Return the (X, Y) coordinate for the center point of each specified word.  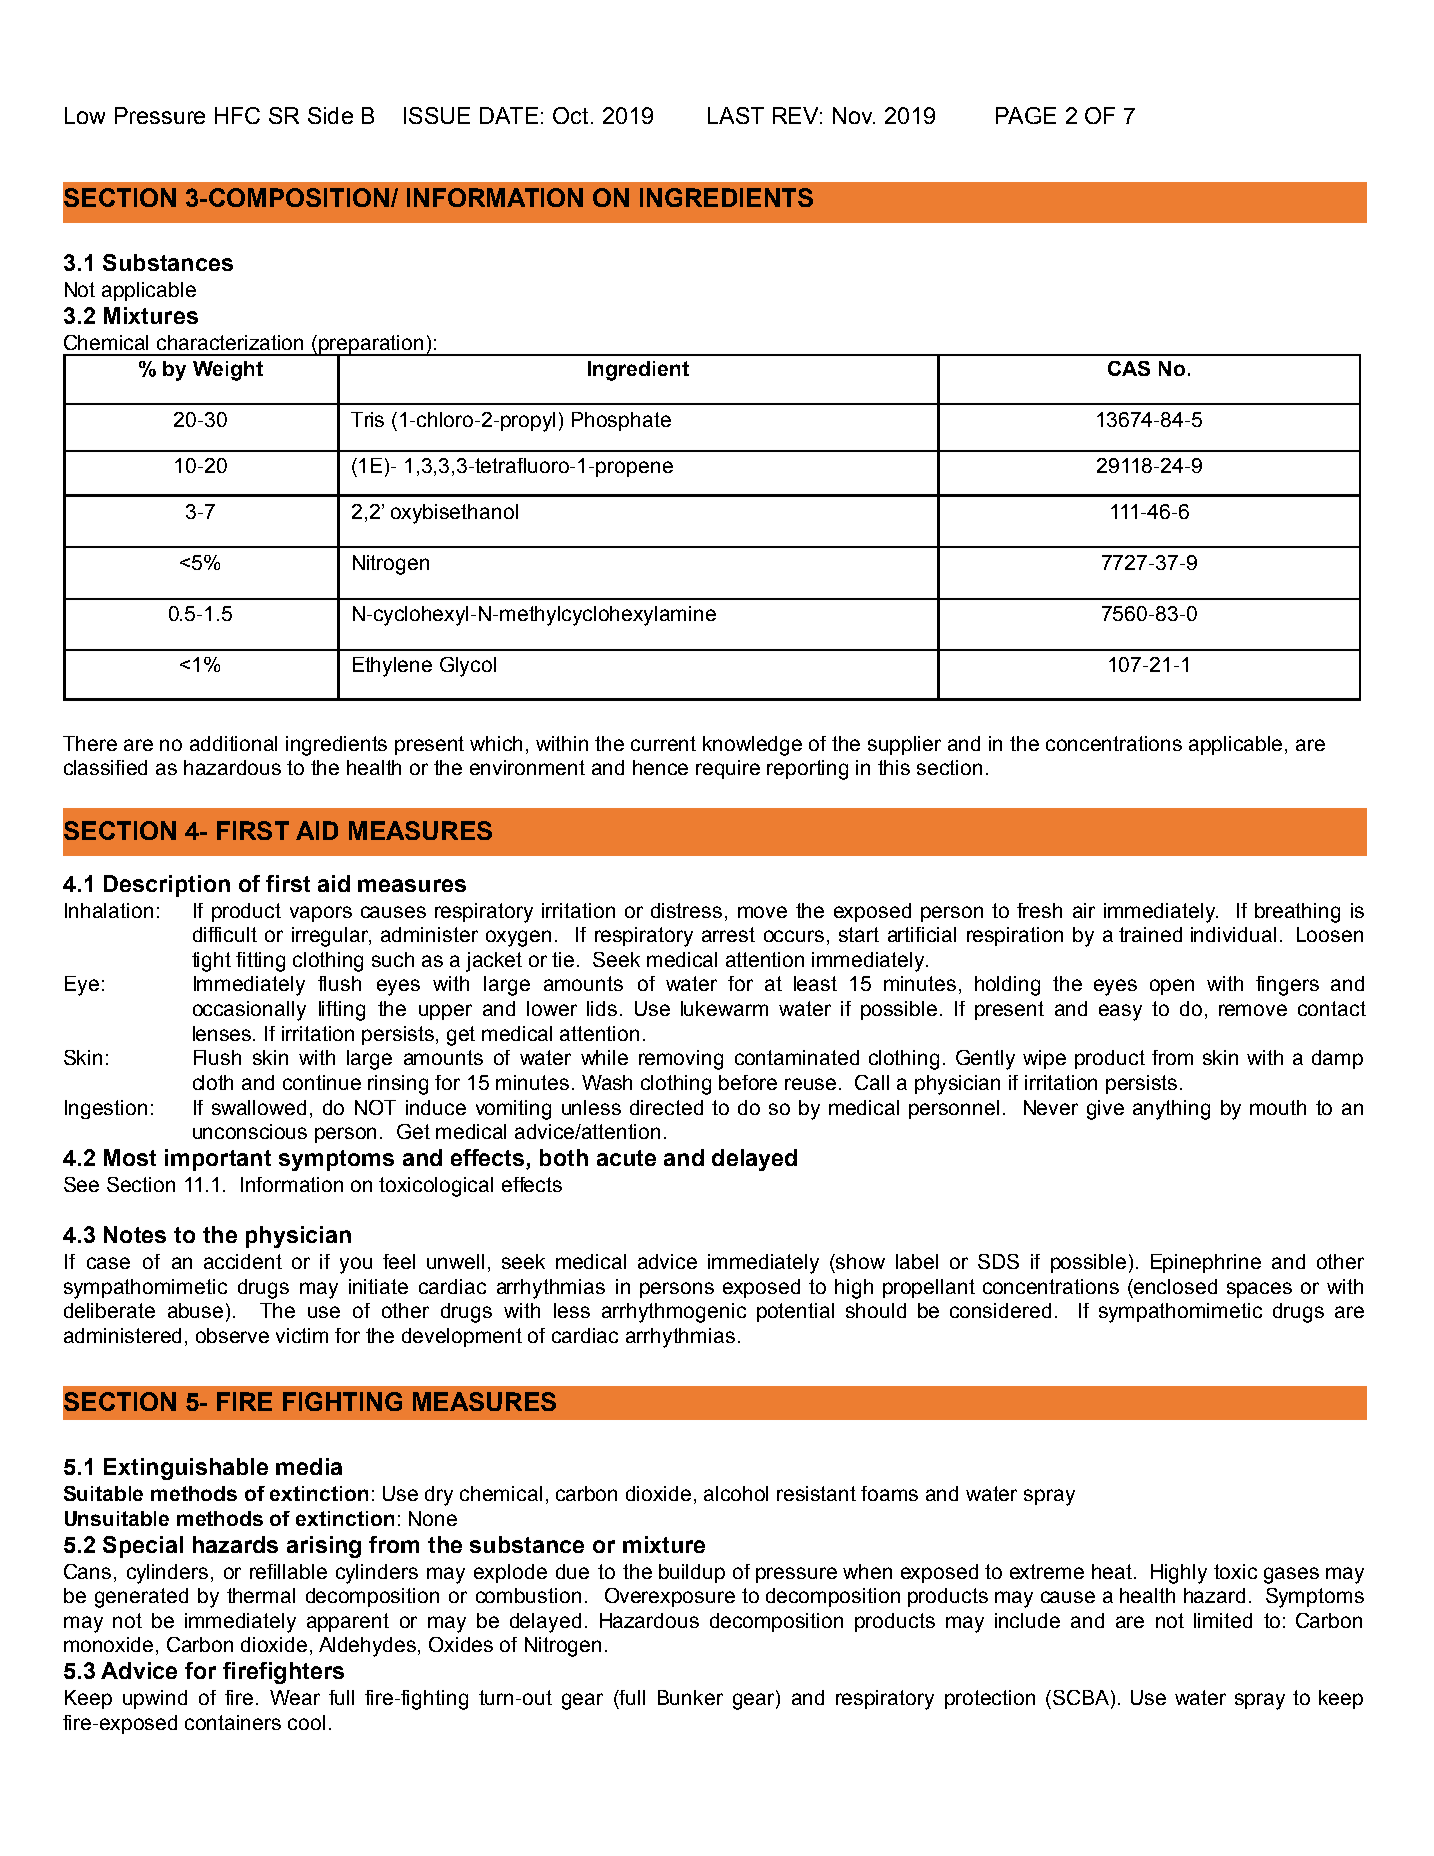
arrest (728, 934)
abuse (195, 1310)
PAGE (1026, 115)
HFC (237, 115)
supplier (904, 745)
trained (1150, 934)
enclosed (1174, 1286)
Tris (367, 419)
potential (795, 1312)
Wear (295, 1697)
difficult (225, 934)
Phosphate (621, 421)
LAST (736, 115)
